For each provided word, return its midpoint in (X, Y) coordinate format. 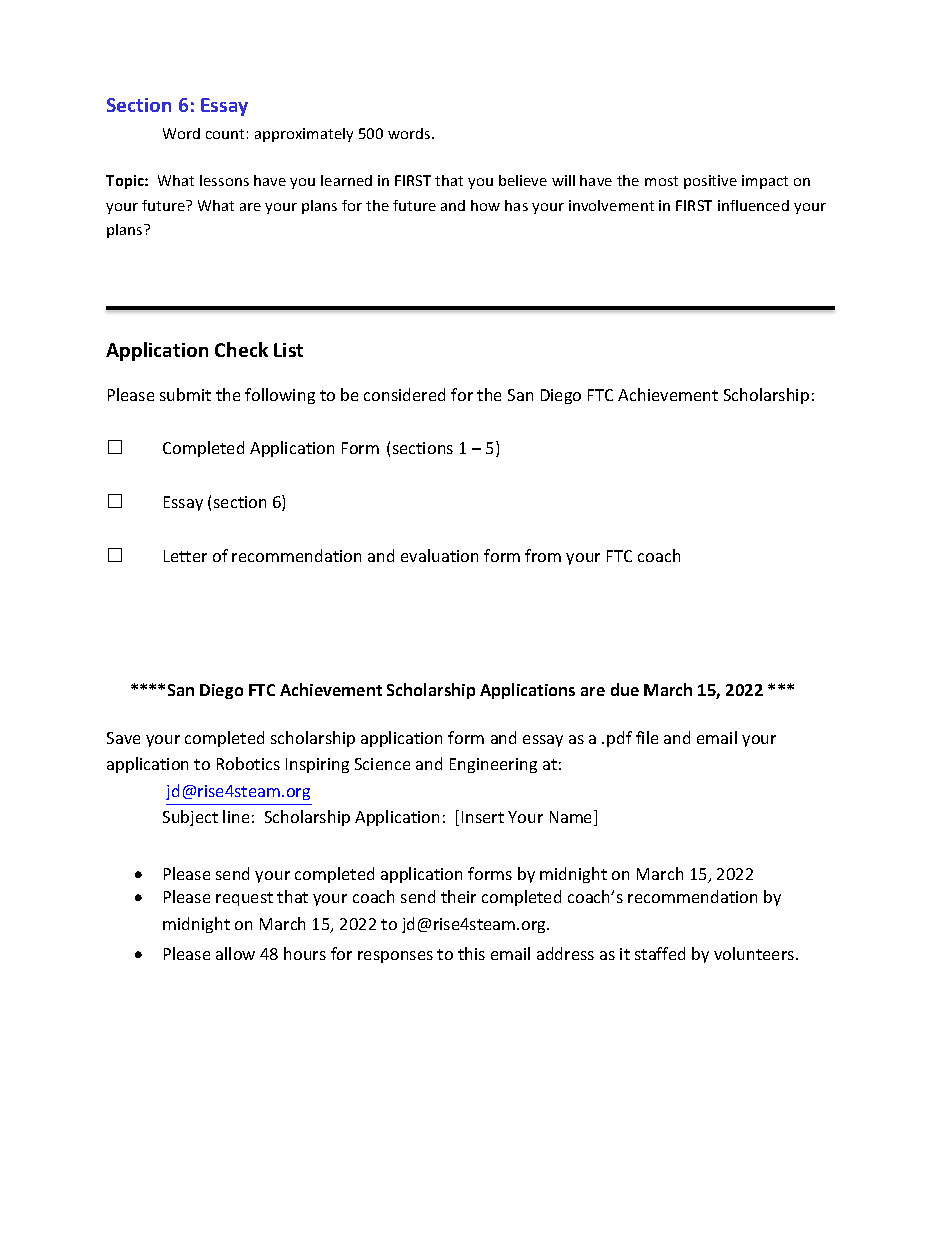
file (647, 737)
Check (241, 349)
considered (404, 394)
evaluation (439, 555)
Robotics (248, 763)
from (543, 555)
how (485, 205)
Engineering (493, 765)
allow (235, 953)
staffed (660, 953)
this (471, 953)
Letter (185, 556)
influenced (753, 205)
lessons (224, 180)
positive (710, 182)
